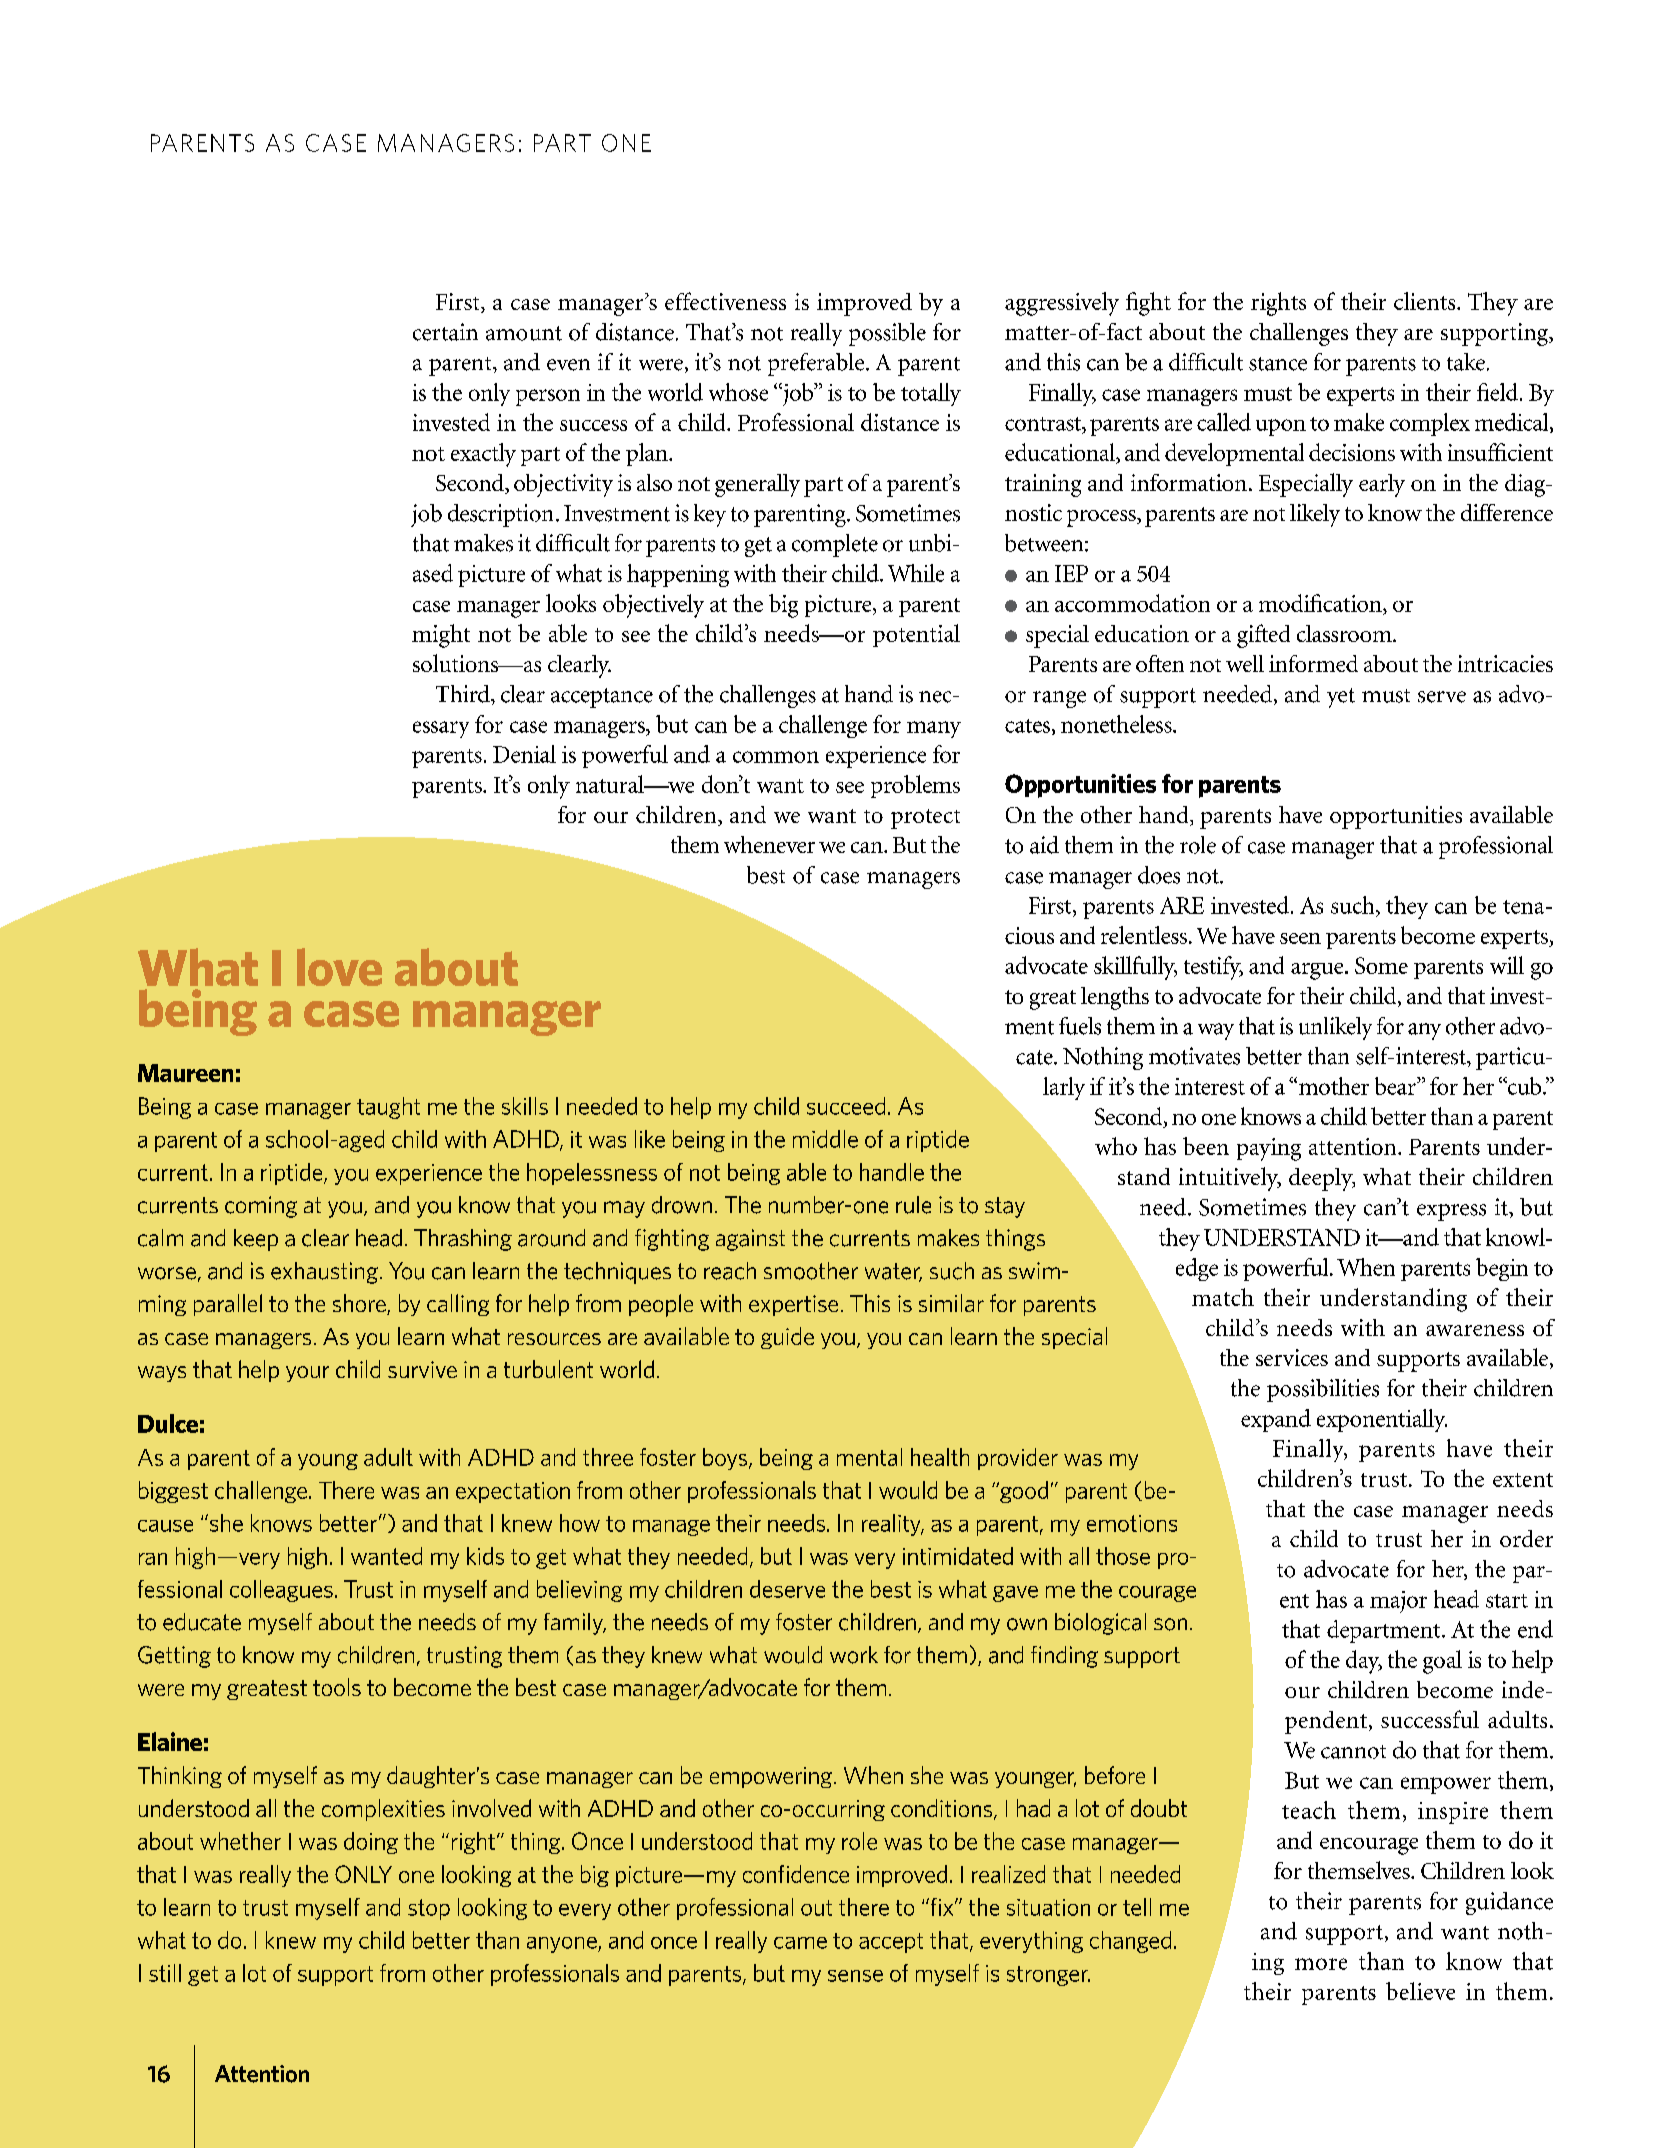 Image resolution: width=1655 pixels, height=2148 pixels. What do you see at coordinates (825, 1139) in the document?
I see `middle` at bounding box center [825, 1139].
